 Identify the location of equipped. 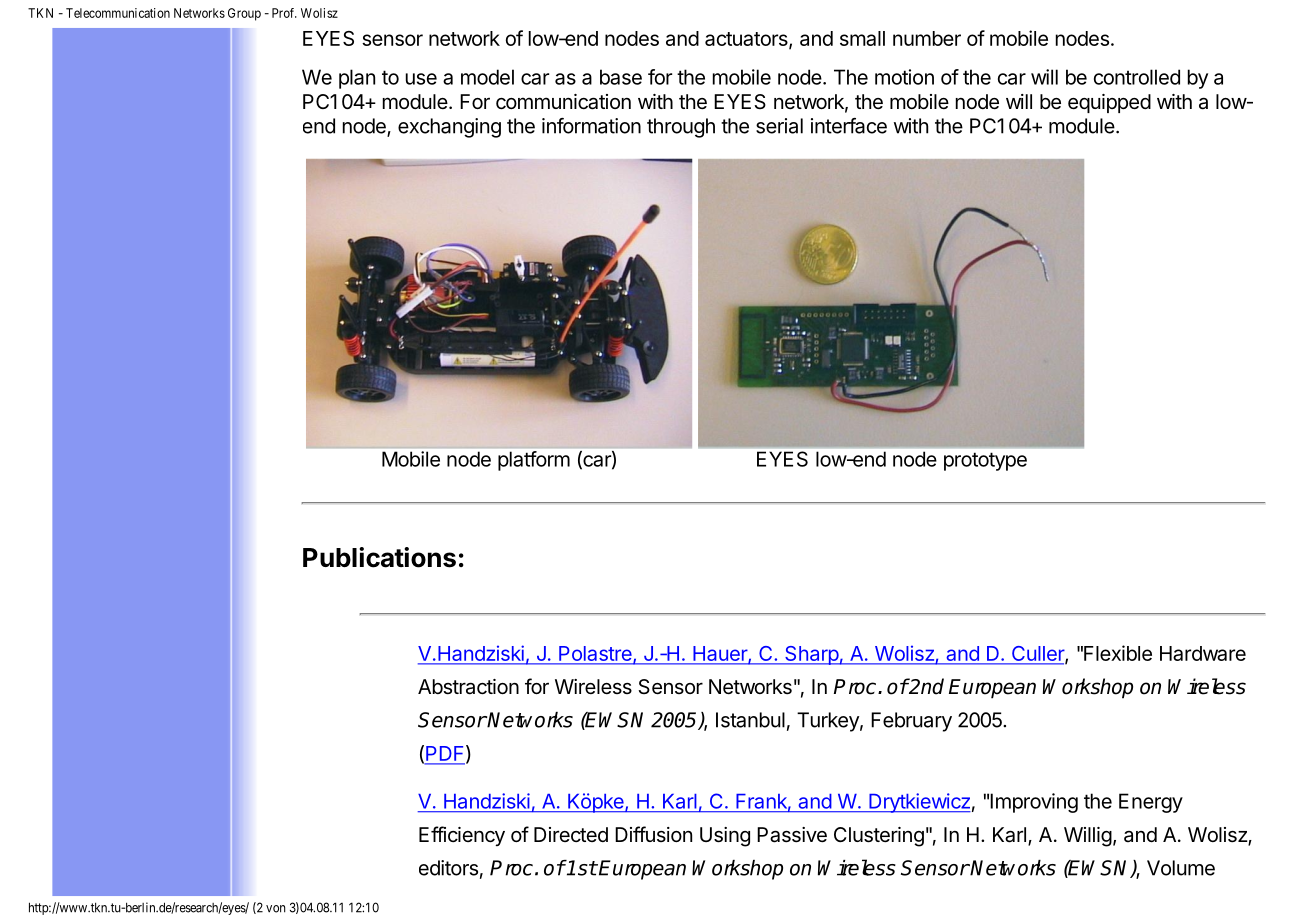
(1109, 103).
